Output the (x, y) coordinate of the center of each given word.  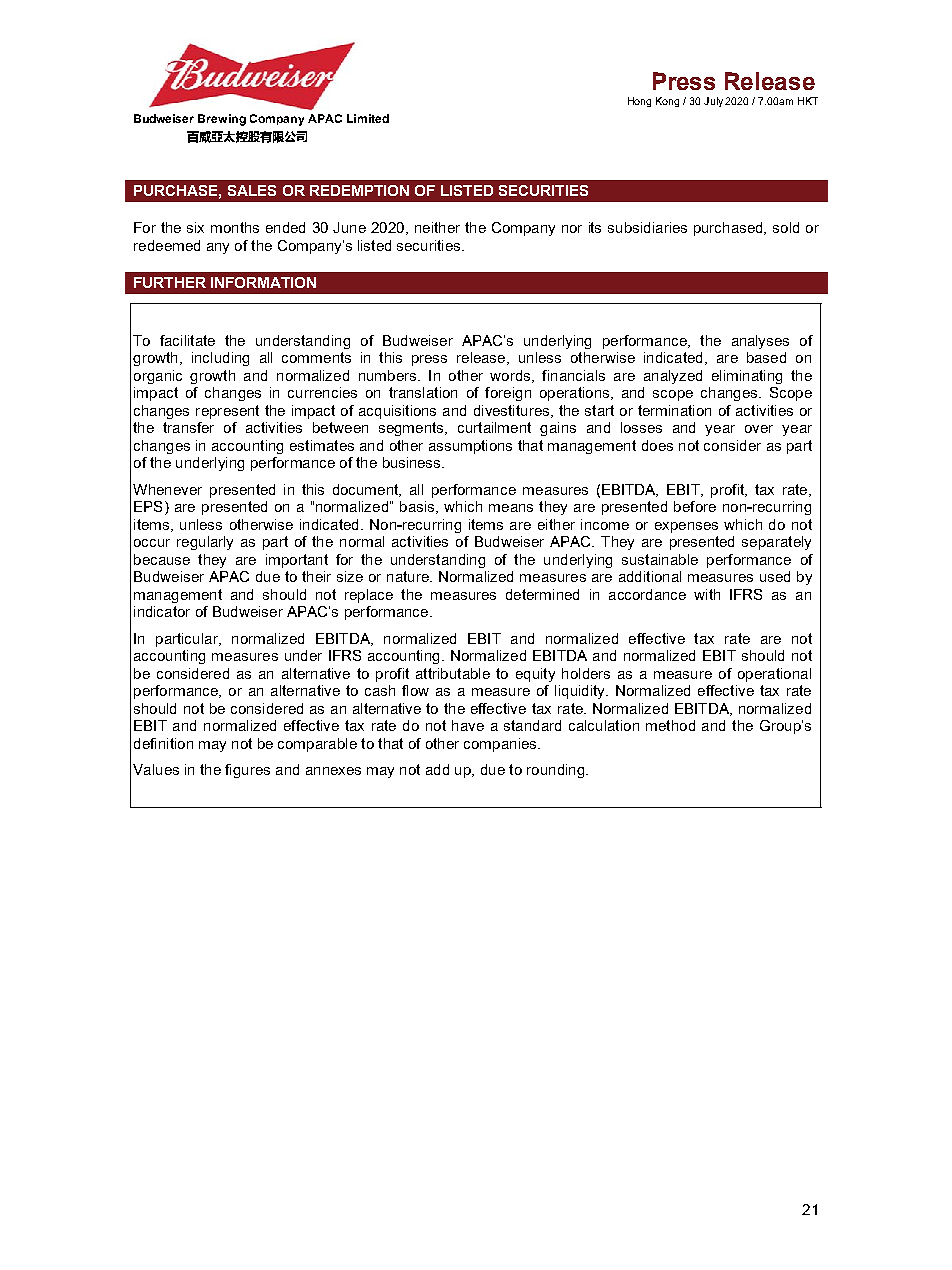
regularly (205, 543)
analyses (760, 342)
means (511, 508)
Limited (368, 118)
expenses (686, 527)
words (511, 376)
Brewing (222, 120)
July (713, 102)
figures (247, 771)
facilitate (187, 340)
